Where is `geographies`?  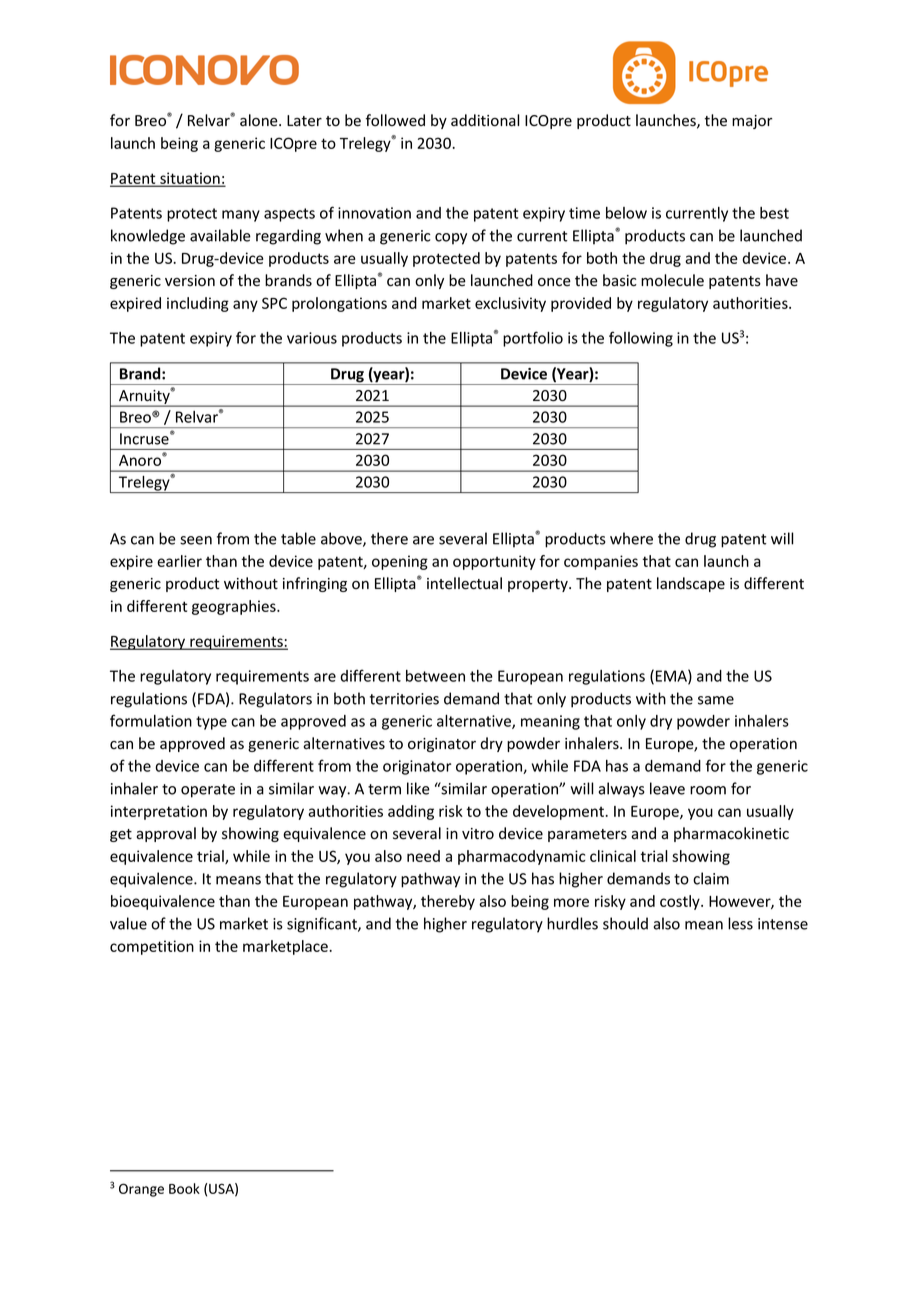
geographies is located at coordinates (235, 607).
